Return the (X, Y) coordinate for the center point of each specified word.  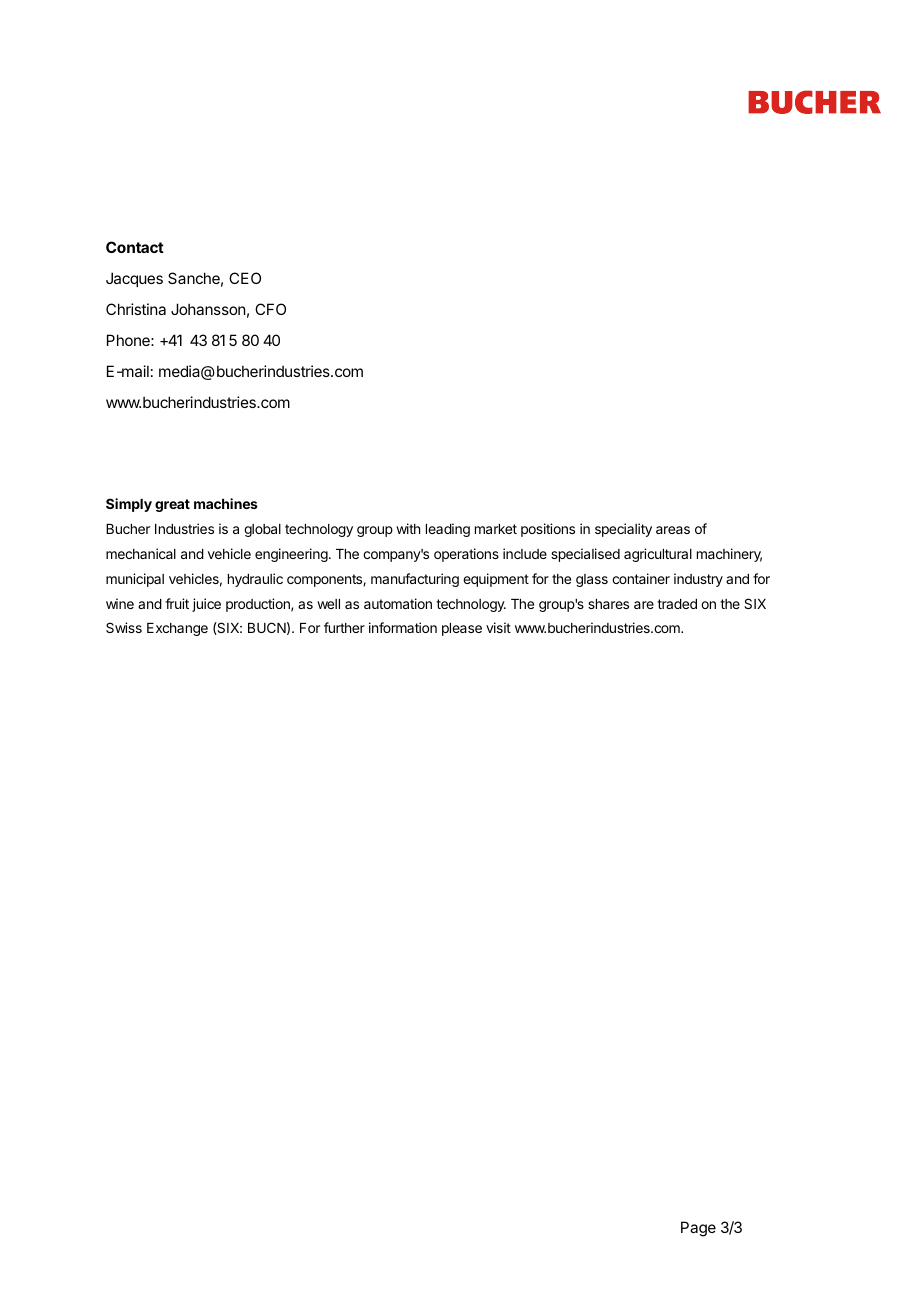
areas (673, 530)
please (462, 629)
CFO (270, 309)
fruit (177, 603)
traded (677, 604)
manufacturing (415, 580)
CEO (245, 278)
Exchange (177, 629)
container (641, 578)
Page (698, 1229)
